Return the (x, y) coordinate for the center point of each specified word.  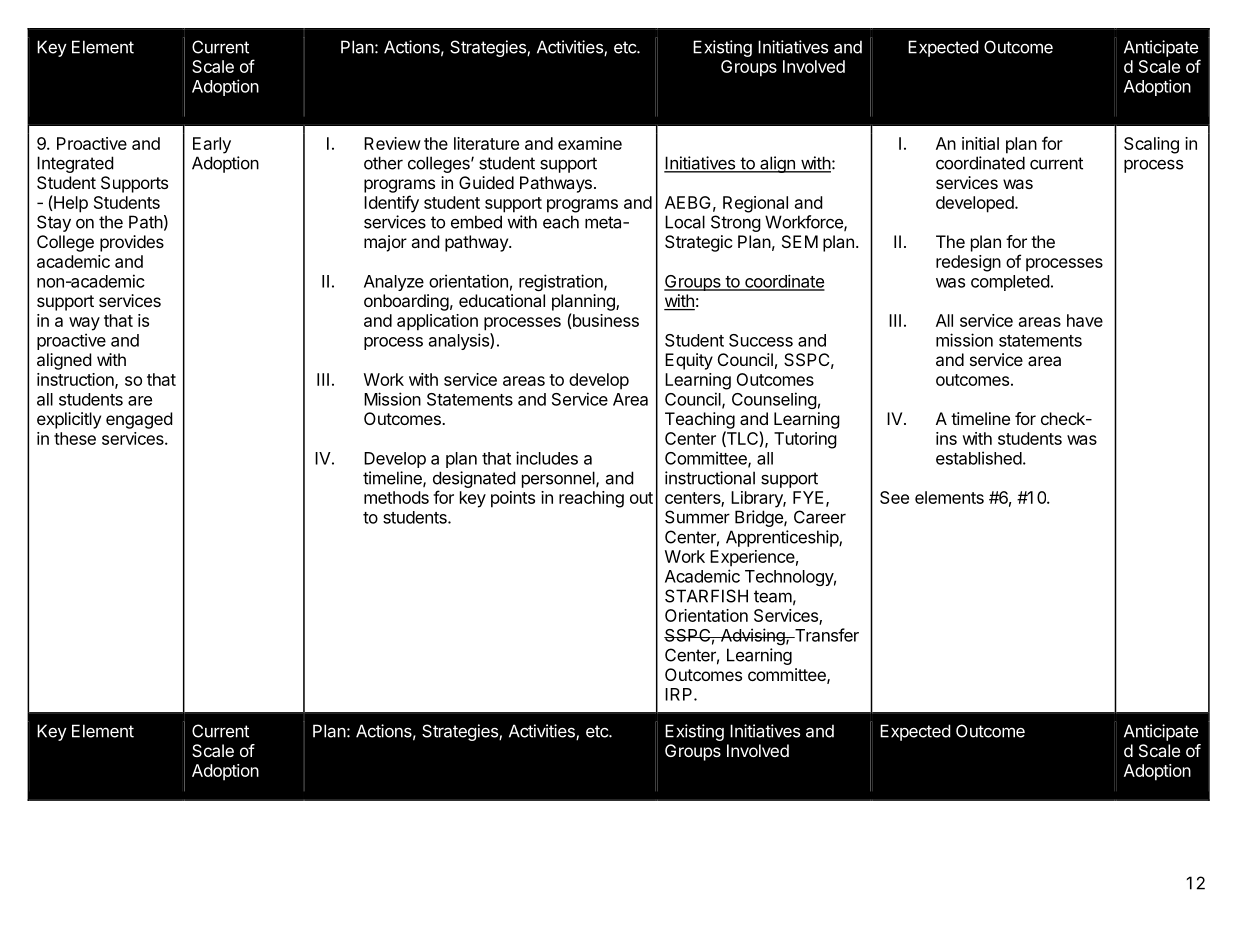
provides (132, 243)
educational (502, 300)
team (773, 596)
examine (590, 143)
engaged (139, 420)
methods (396, 497)
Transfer (825, 635)
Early (212, 145)
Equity (689, 361)
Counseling (774, 400)
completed (1010, 283)
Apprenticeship (783, 538)
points (513, 499)
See (894, 497)
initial (980, 143)
